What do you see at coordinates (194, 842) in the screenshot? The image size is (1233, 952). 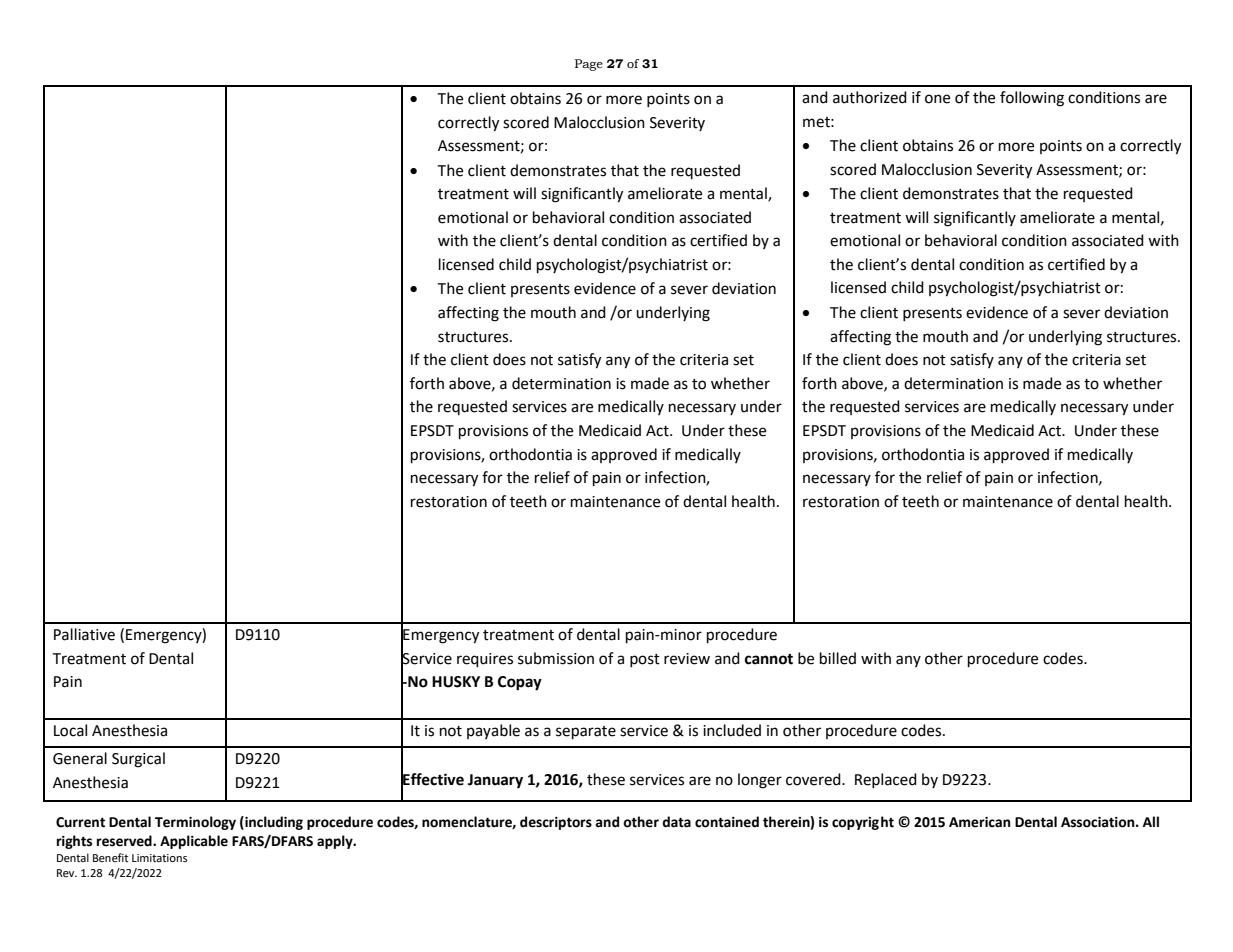 I see `Applicable` at bounding box center [194, 842].
